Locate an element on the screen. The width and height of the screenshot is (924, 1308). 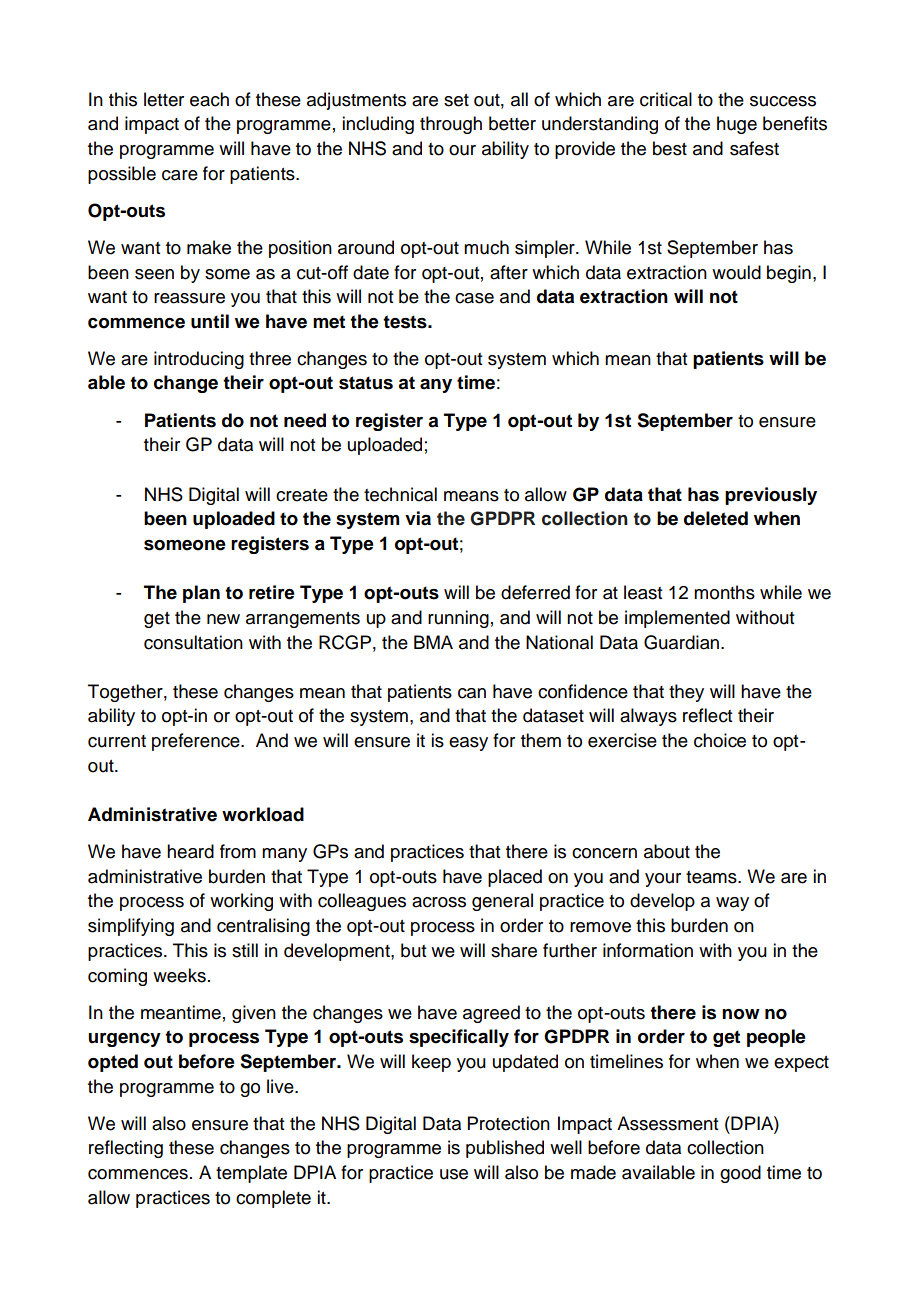
deleted is located at coordinates (716, 518).
